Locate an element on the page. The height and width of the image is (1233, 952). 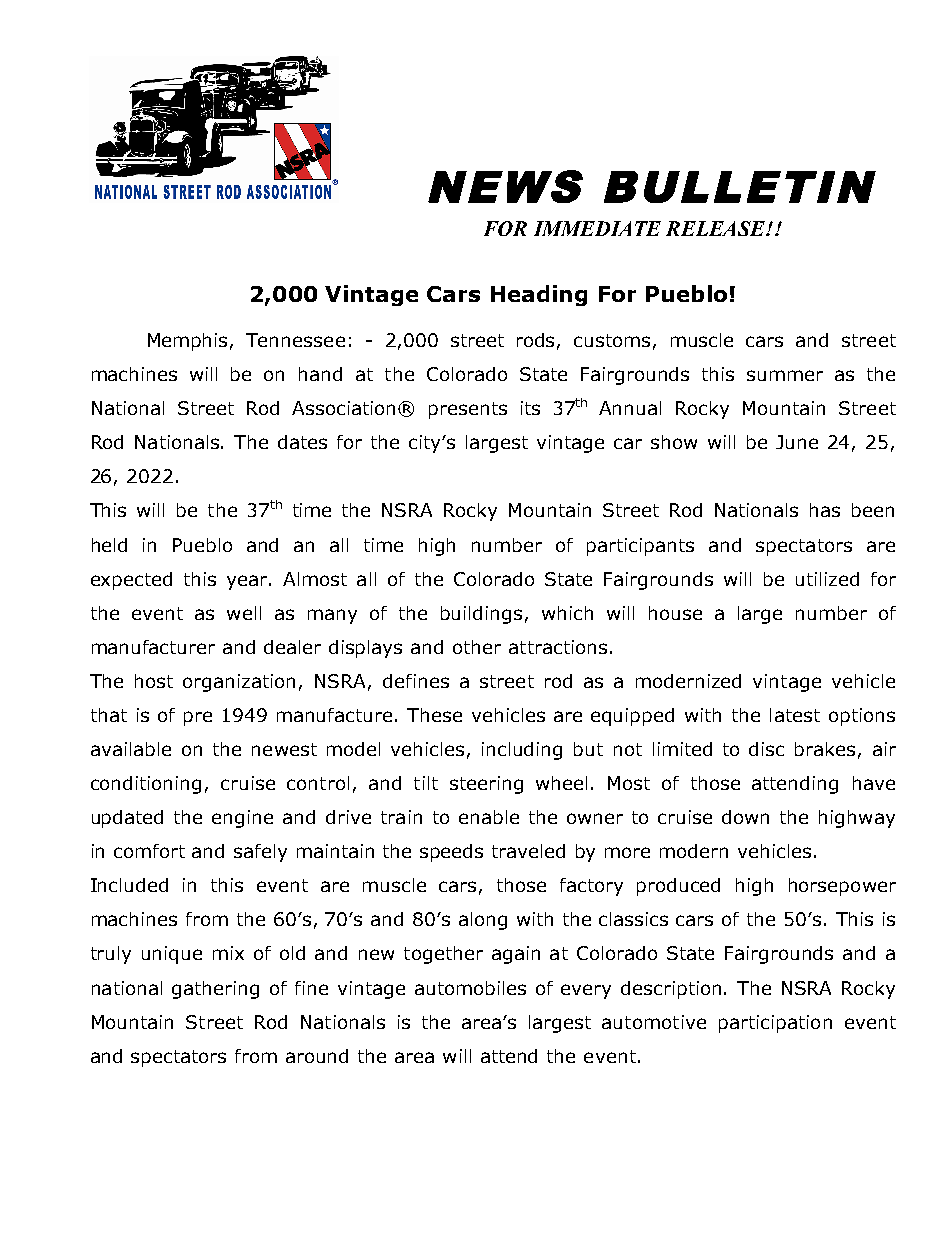
RELEASE is located at coordinates (717, 228).
